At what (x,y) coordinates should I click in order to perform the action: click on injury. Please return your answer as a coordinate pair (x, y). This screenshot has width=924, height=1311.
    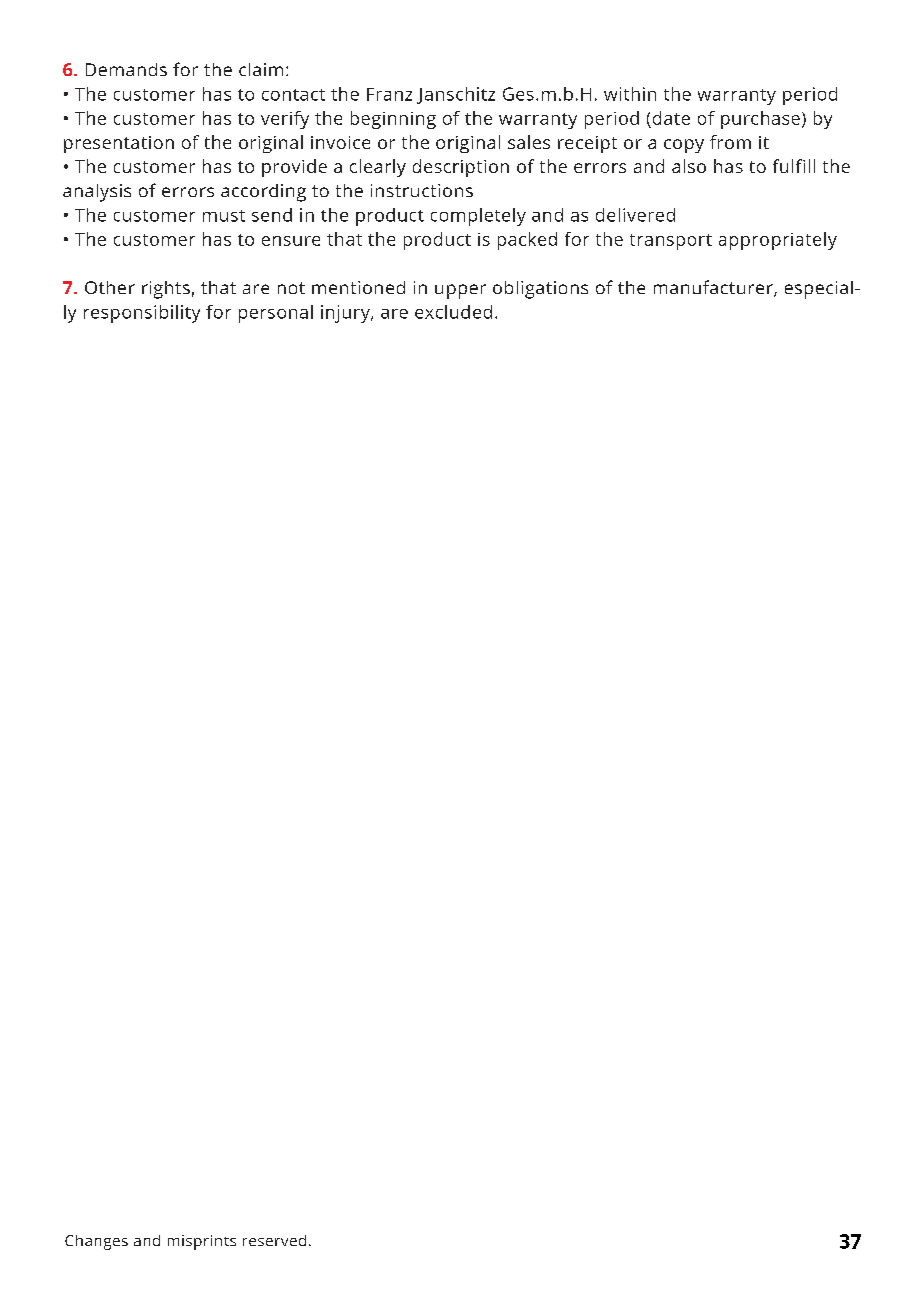
    Looking at the image, I should click on (346, 314).
